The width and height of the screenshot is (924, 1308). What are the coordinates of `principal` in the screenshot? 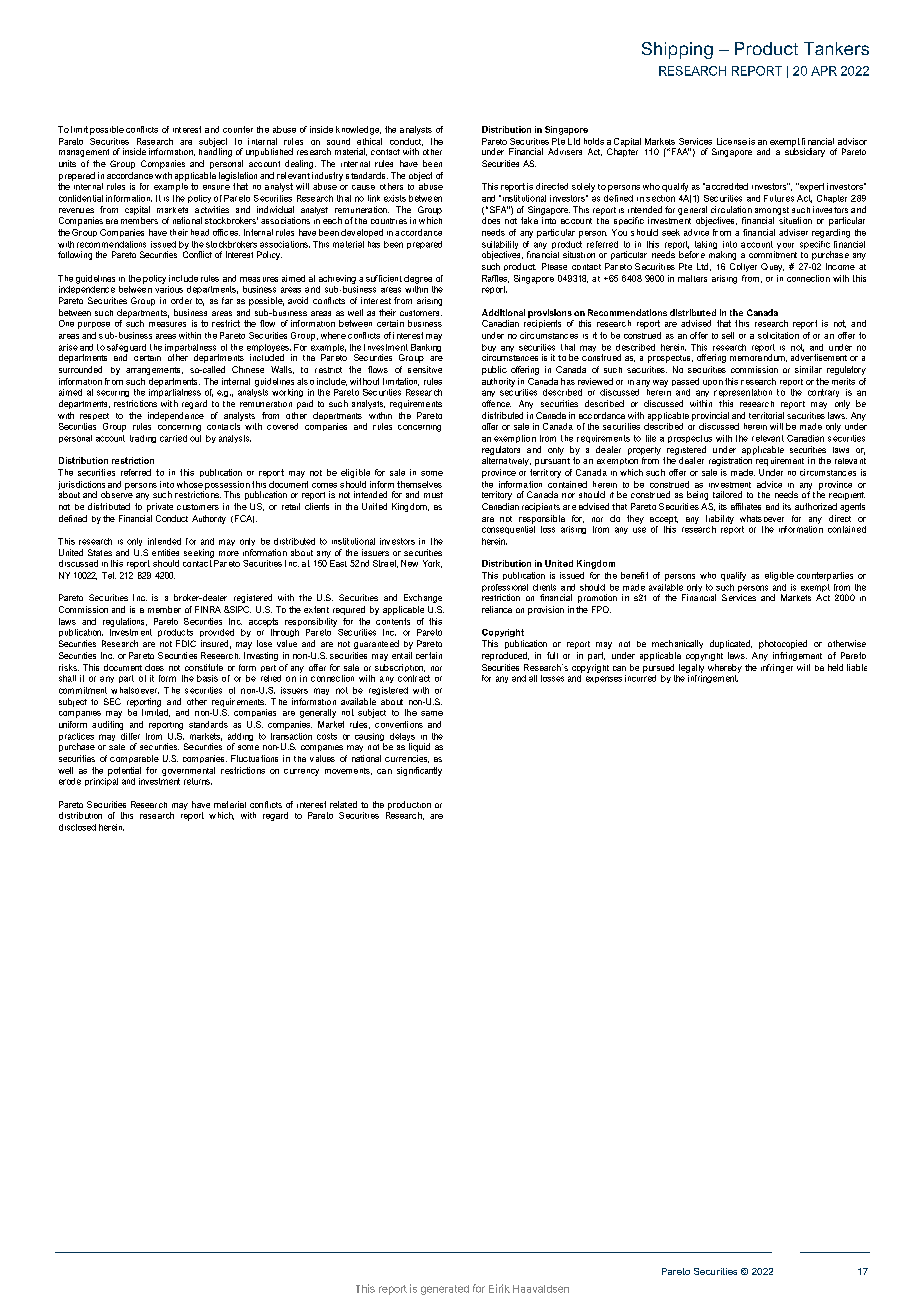 It's located at (101, 780).
